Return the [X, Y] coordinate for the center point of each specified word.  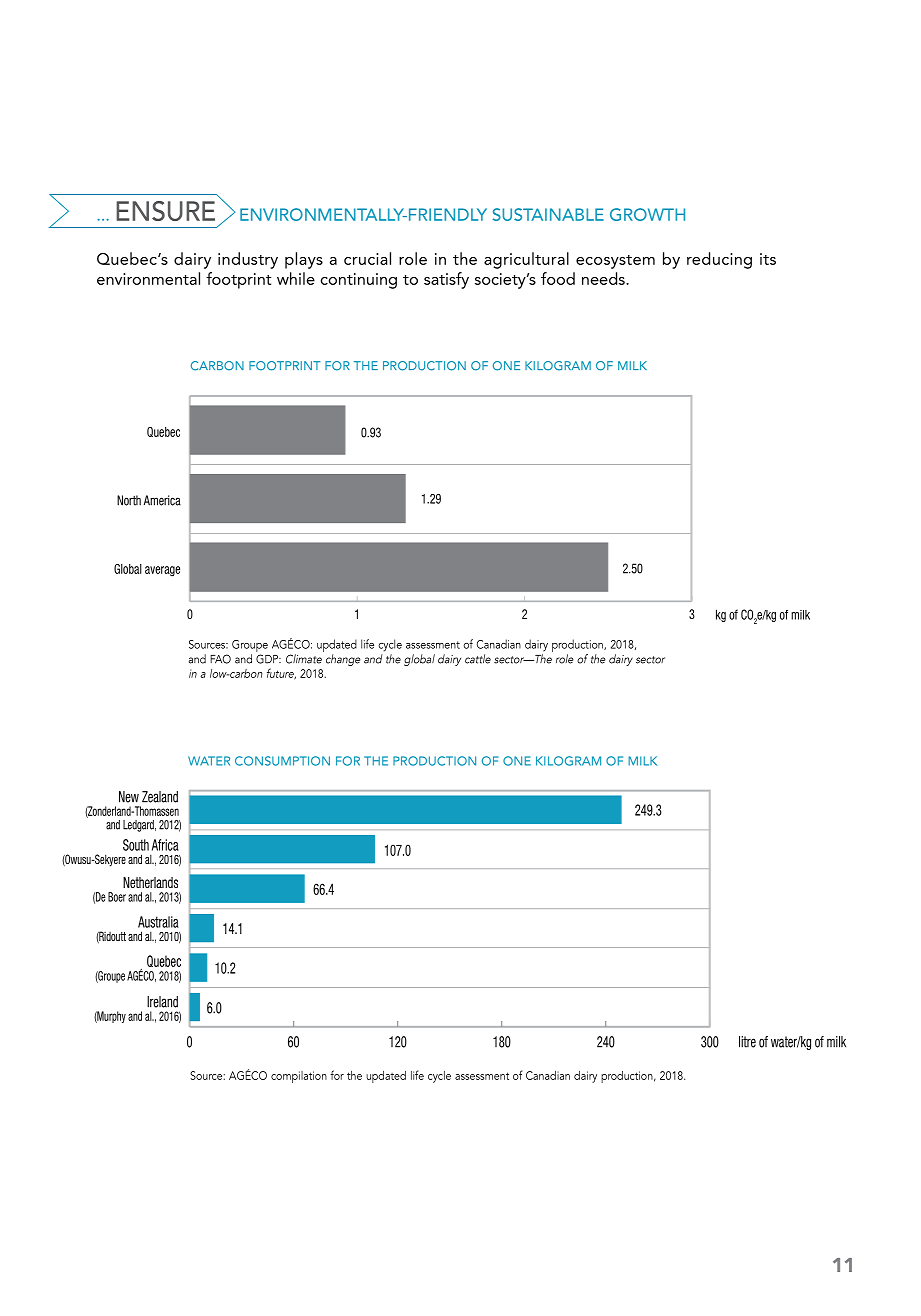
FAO [220, 659]
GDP [268, 659]
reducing [719, 260]
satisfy [446, 280]
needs [604, 278]
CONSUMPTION [282, 761]
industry [248, 260]
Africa [165, 845]
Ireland [162, 1002]
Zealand [160, 797]
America [162, 500]
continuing [359, 281]
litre [747, 1042]
